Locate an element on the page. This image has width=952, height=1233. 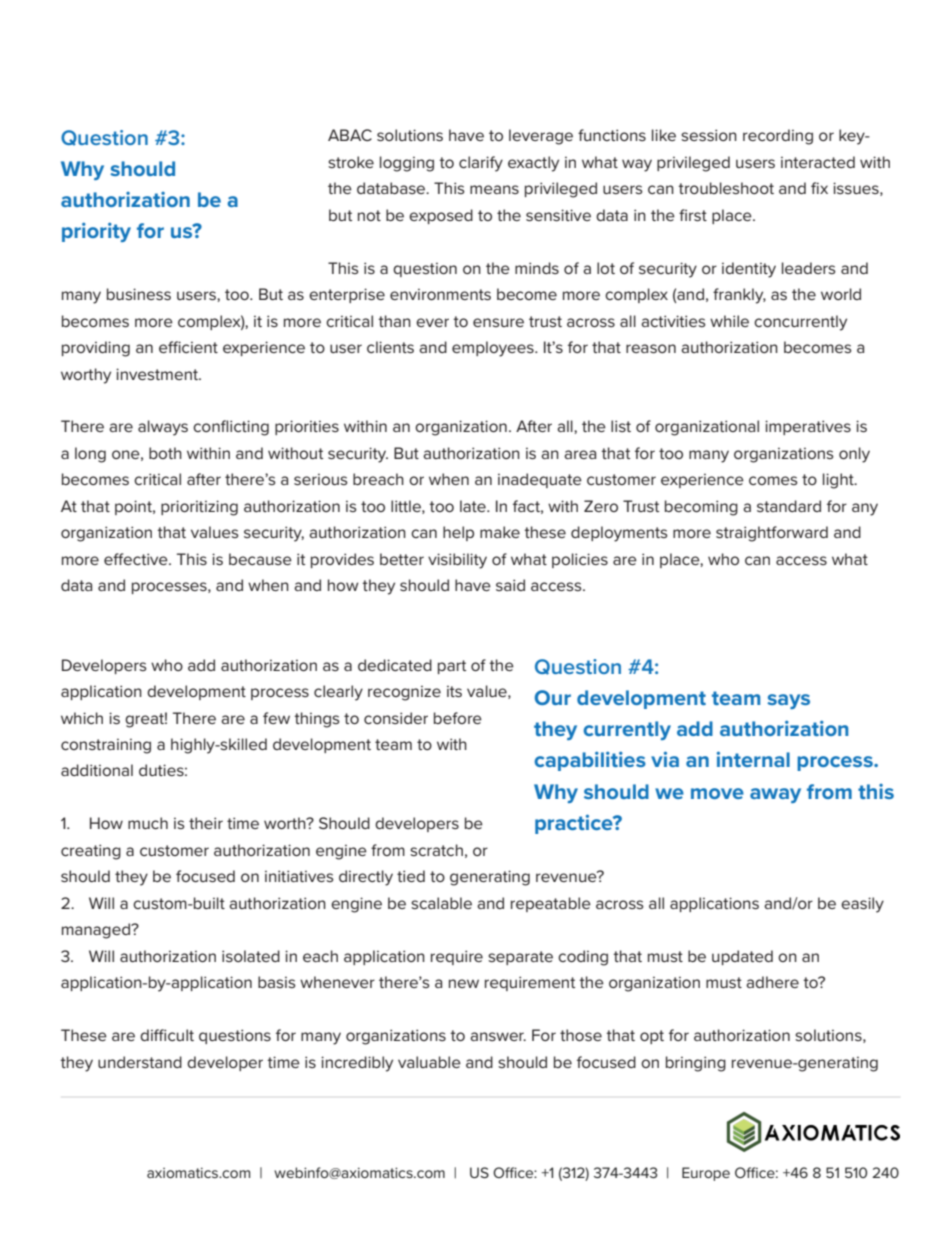
effective is located at coordinates (137, 559).
